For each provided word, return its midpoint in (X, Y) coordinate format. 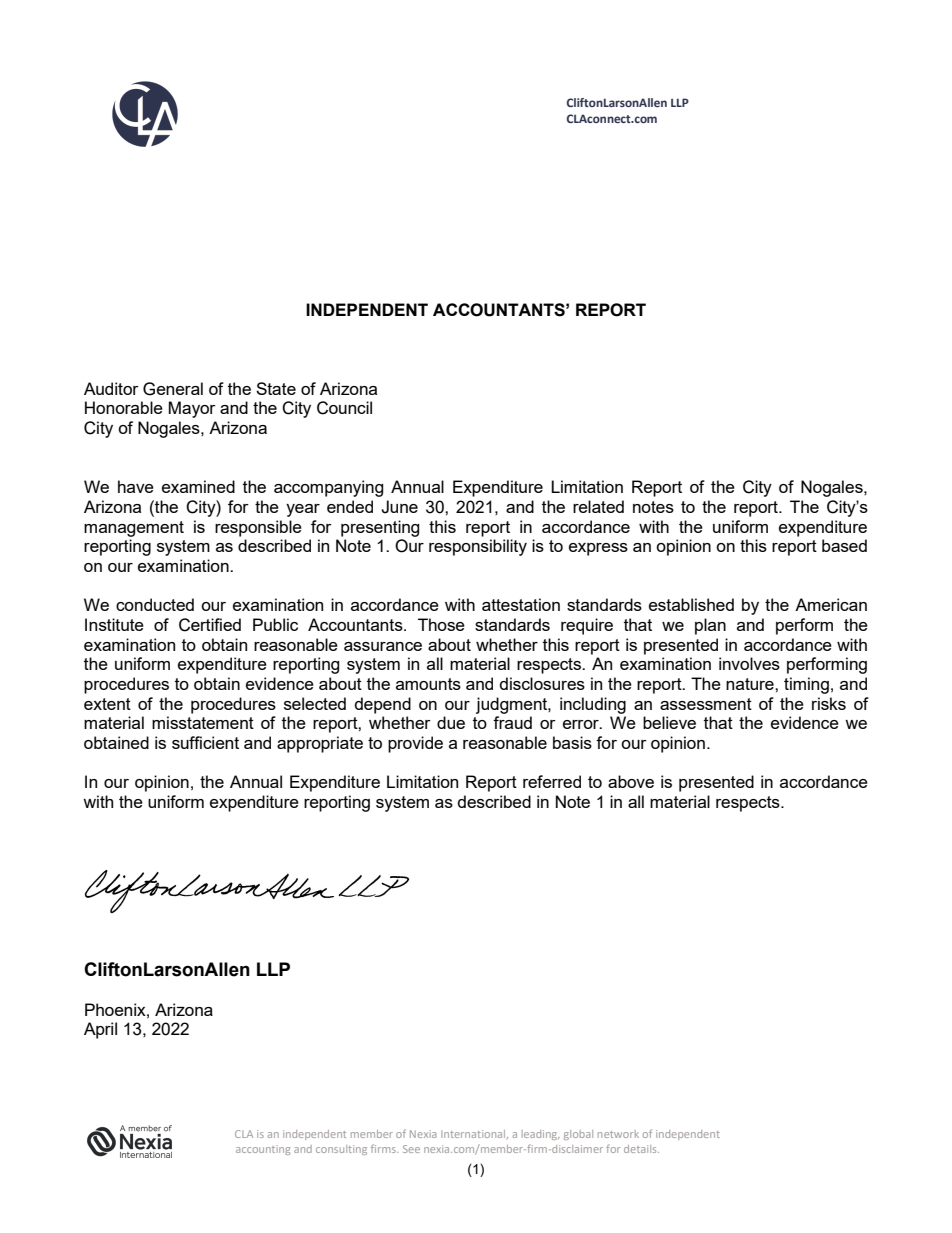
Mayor (192, 409)
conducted (155, 604)
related (598, 506)
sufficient (205, 742)
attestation (521, 604)
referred (552, 781)
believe (669, 722)
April (100, 1030)
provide (415, 744)
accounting (263, 1150)
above (631, 781)
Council (344, 408)
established (691, 604)
